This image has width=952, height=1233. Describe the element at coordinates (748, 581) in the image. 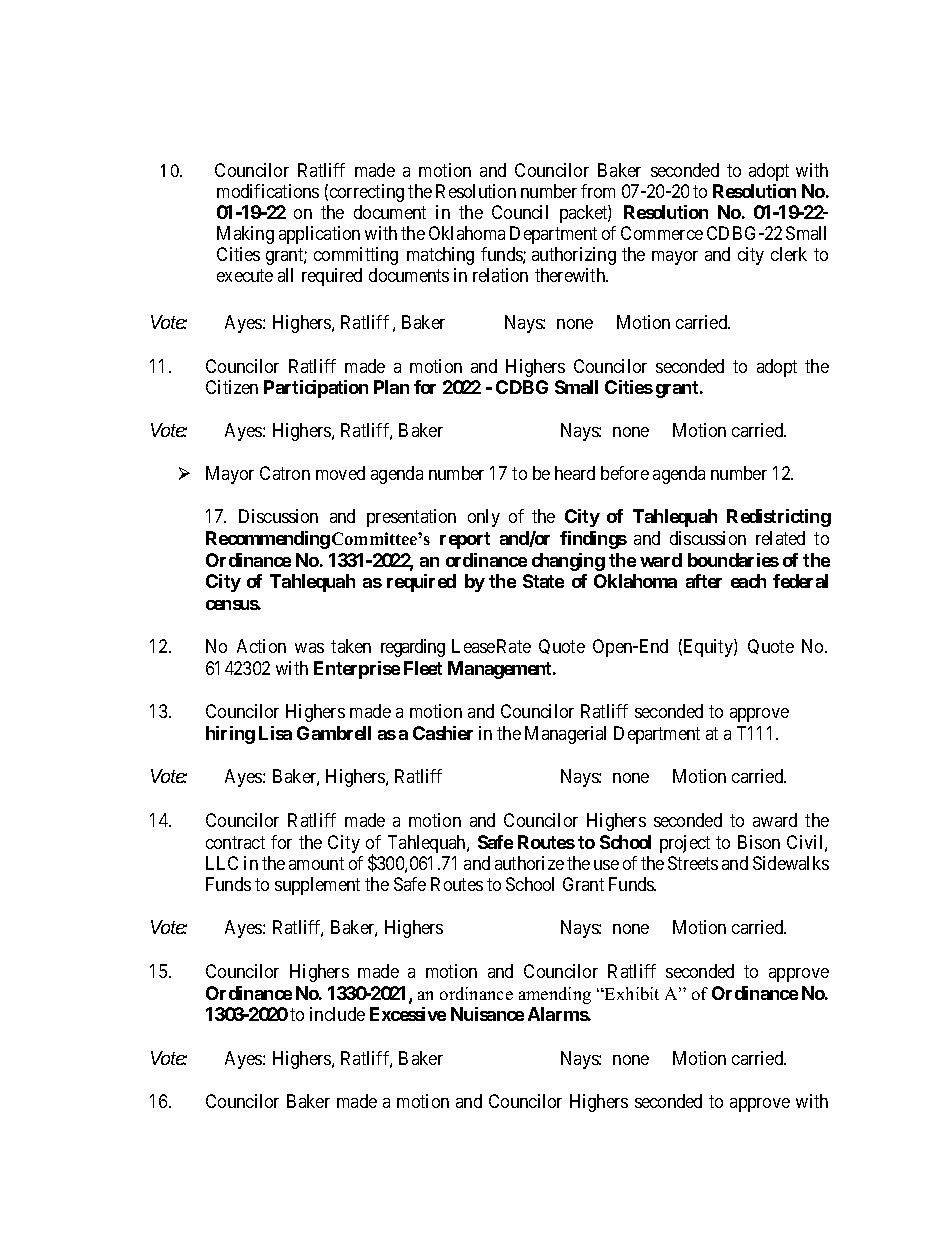

I see `each` at that location.
